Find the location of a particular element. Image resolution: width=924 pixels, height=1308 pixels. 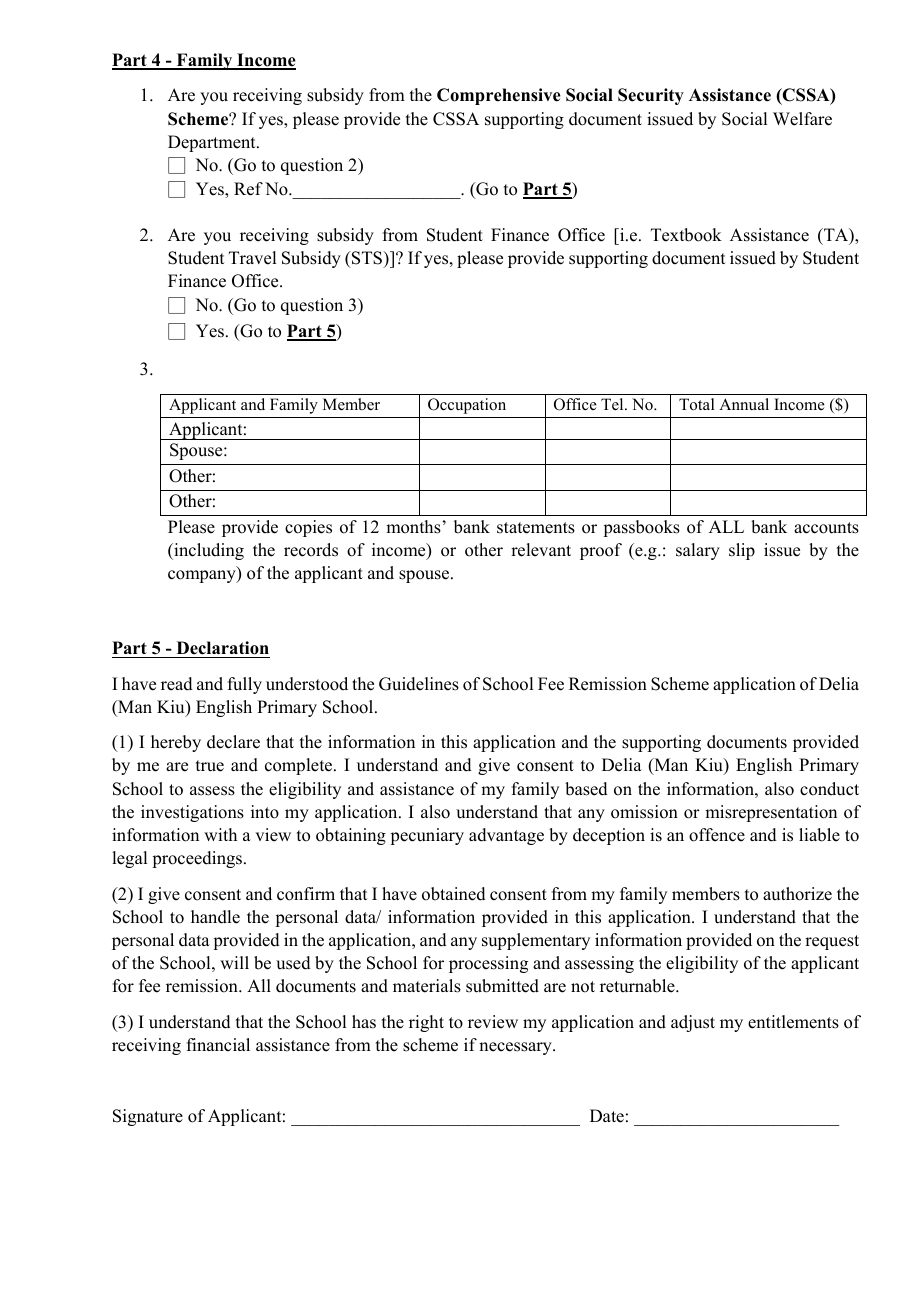

entitlements is located at coordinates (793, 1022).
